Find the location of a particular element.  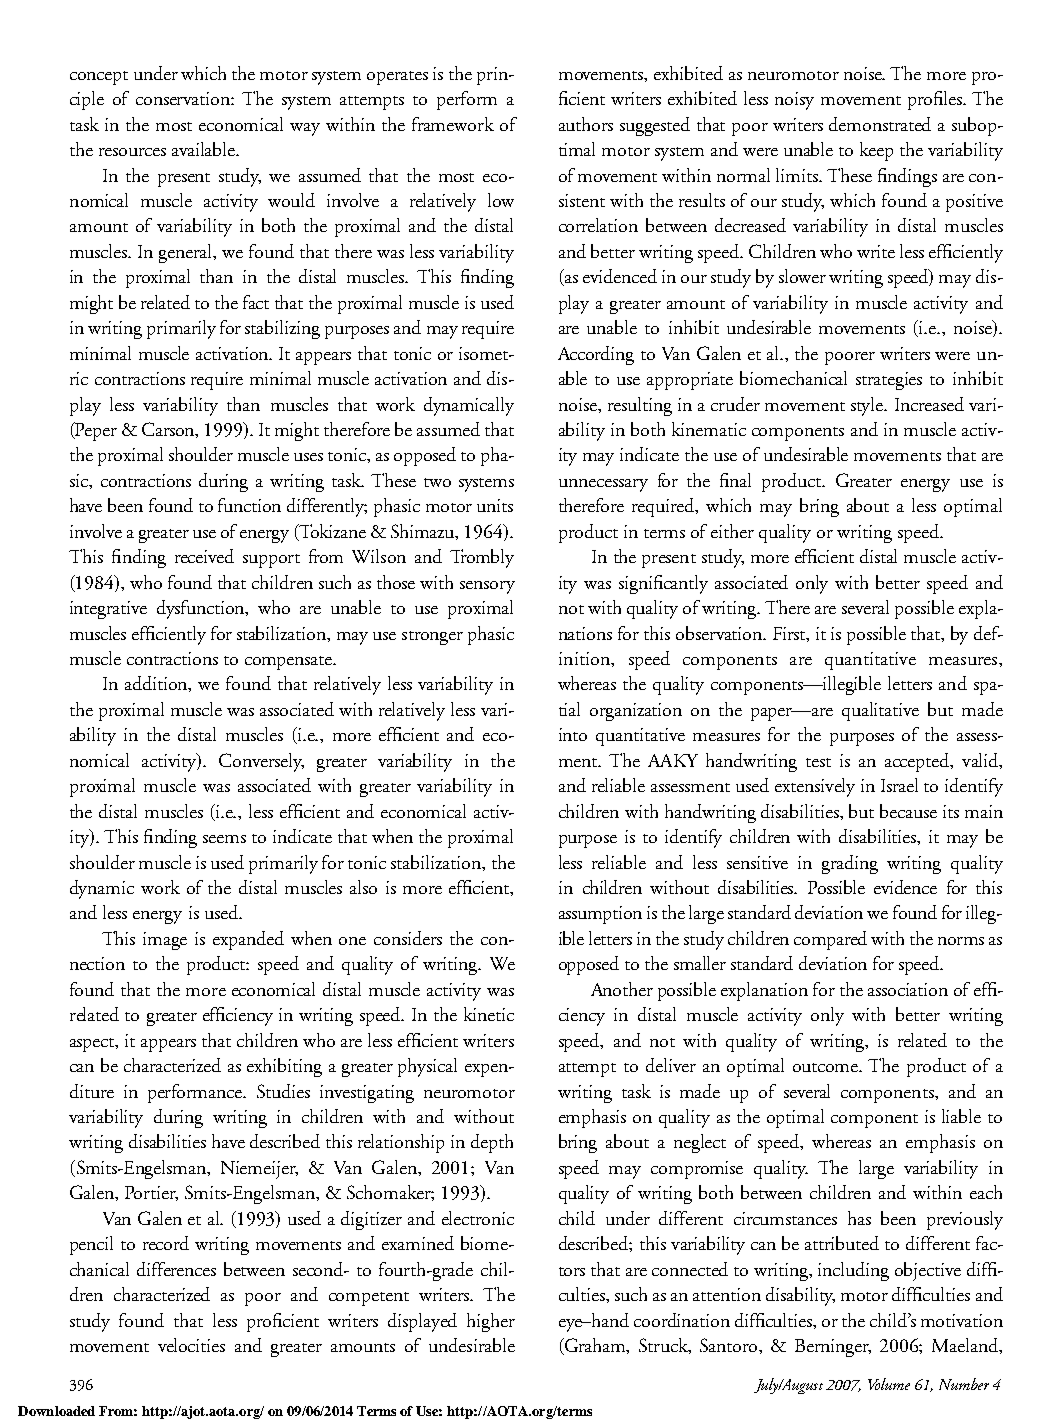

image is located at coordinates (165, 941).
